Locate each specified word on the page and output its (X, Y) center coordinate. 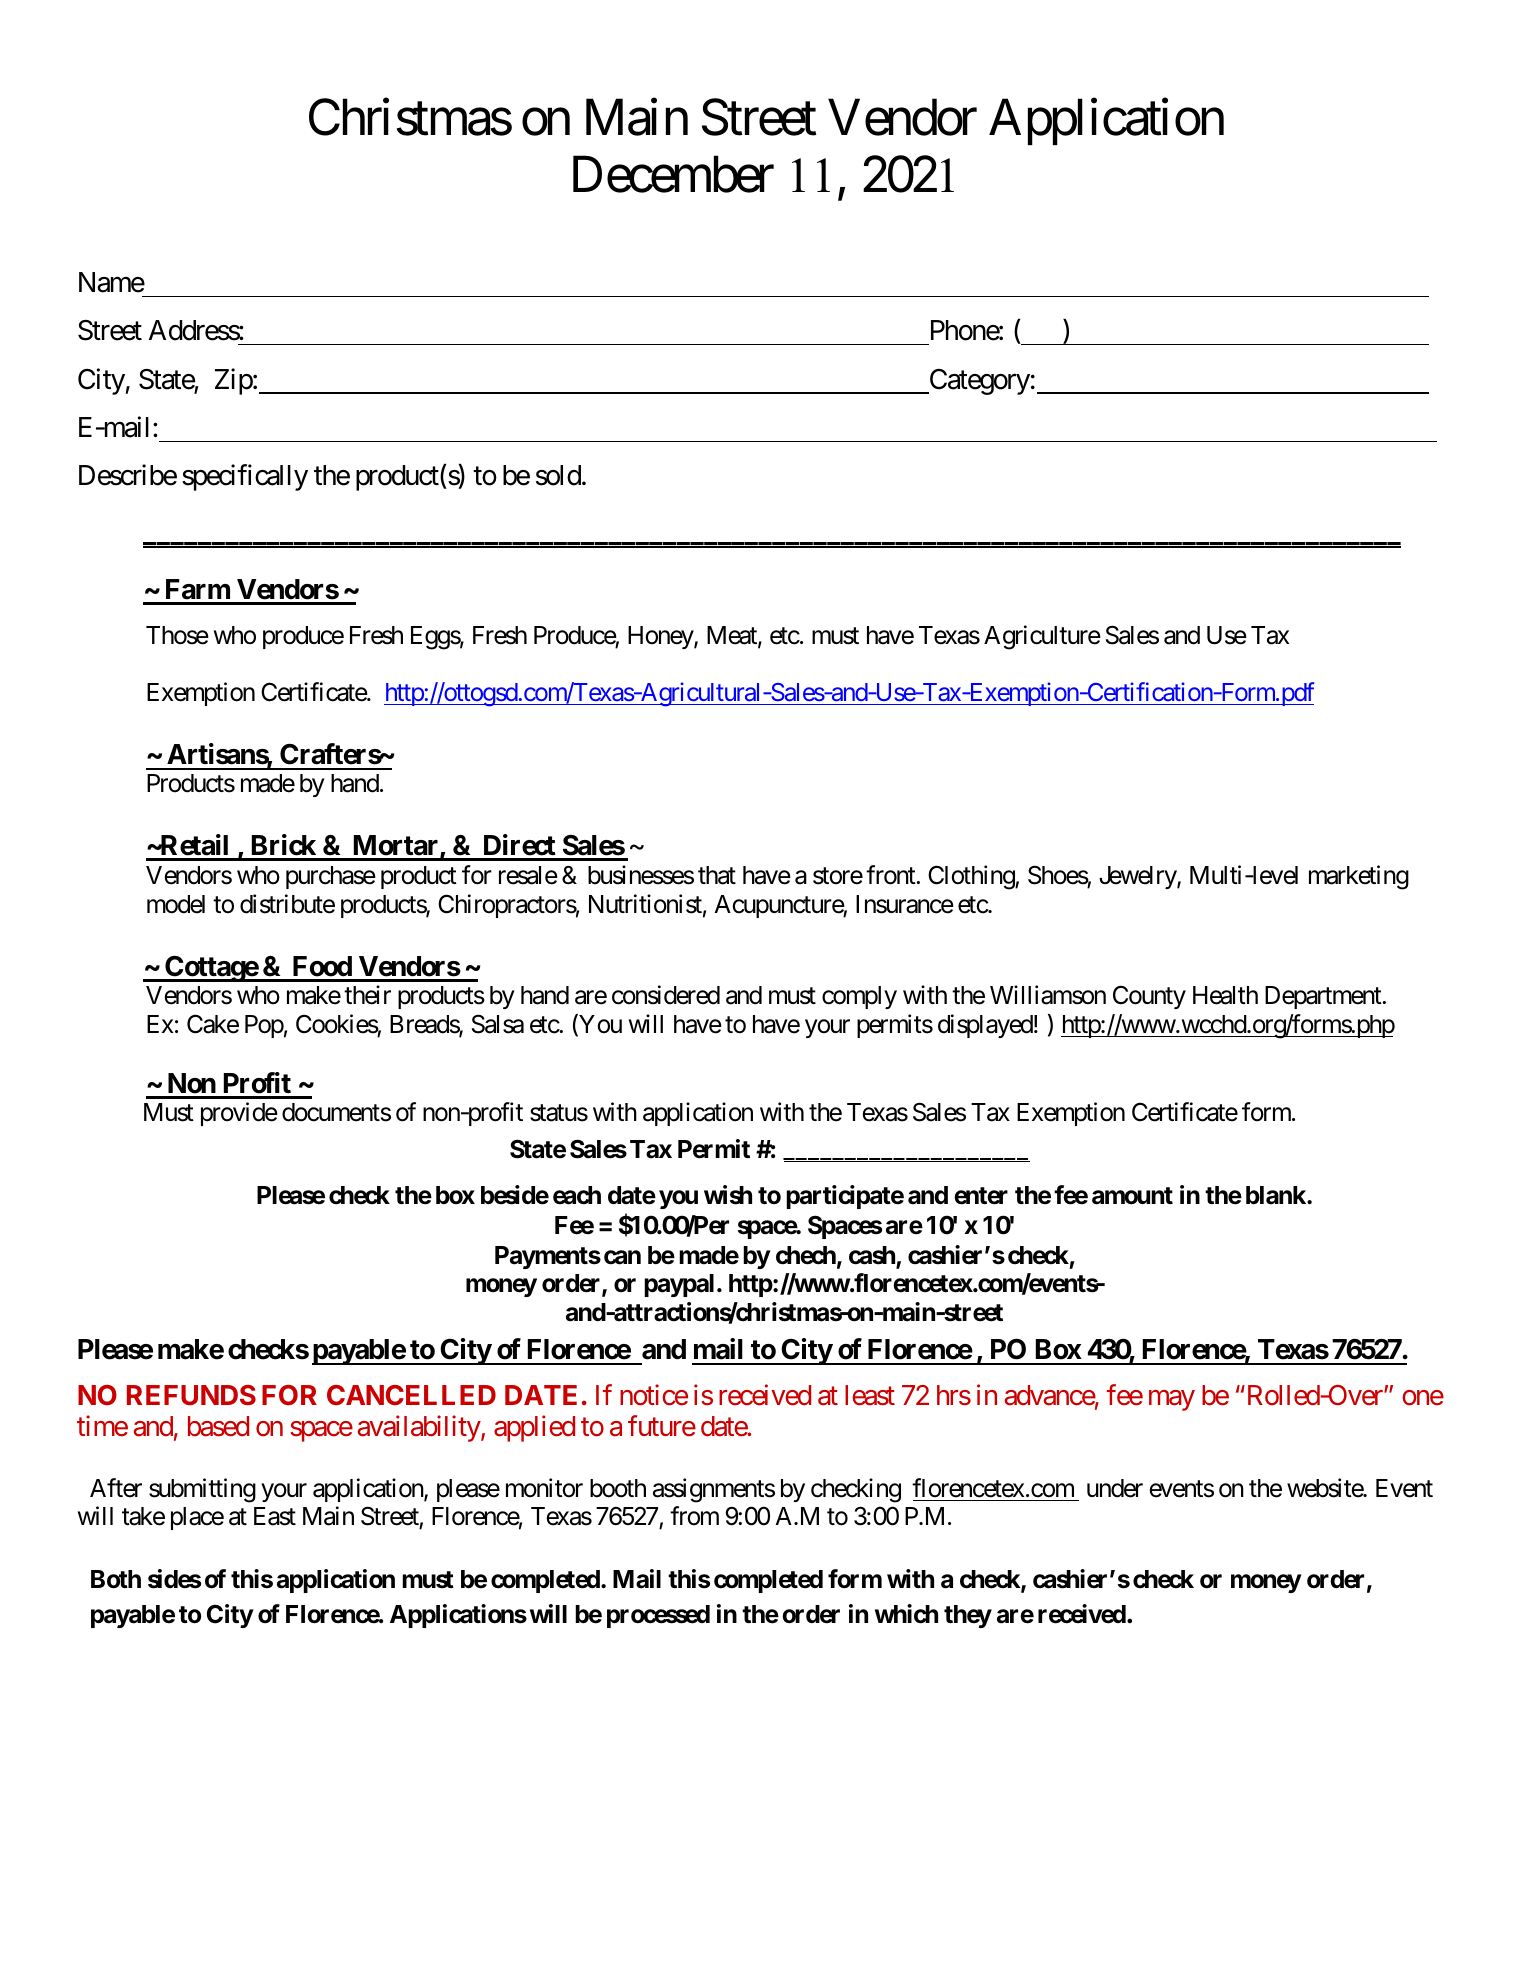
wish (728, 1195)
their (367, 995)
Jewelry (1138, 877)
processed (658, 1616)
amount (1132, 1196)
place (197, 1518)
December (673, 174)
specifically (245, 478)
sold (558, 475)
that (717, 875)
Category (978, 382)
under (1115, 1488)
